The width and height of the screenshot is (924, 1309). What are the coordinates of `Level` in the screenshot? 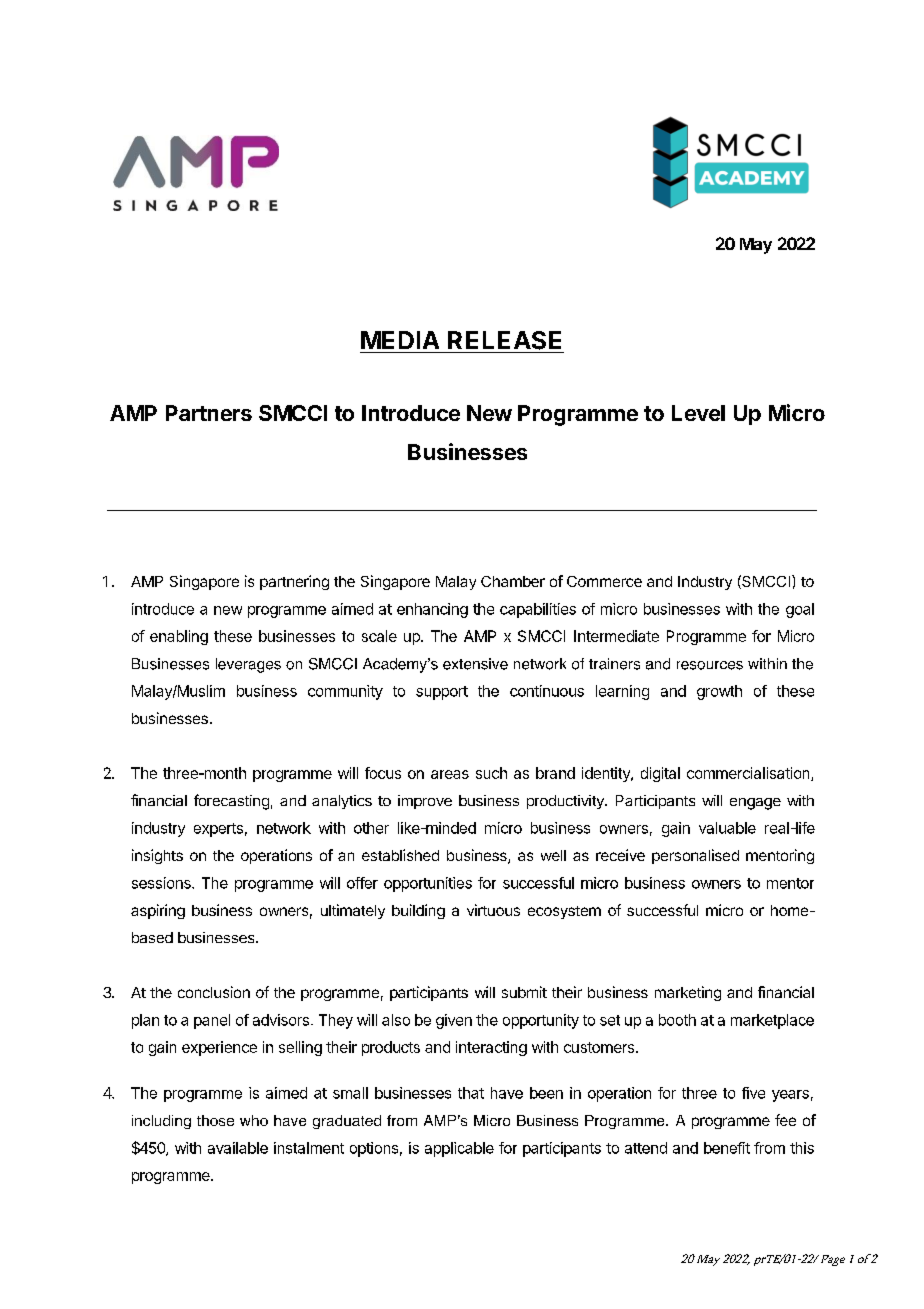 It's located at (698, 413).
